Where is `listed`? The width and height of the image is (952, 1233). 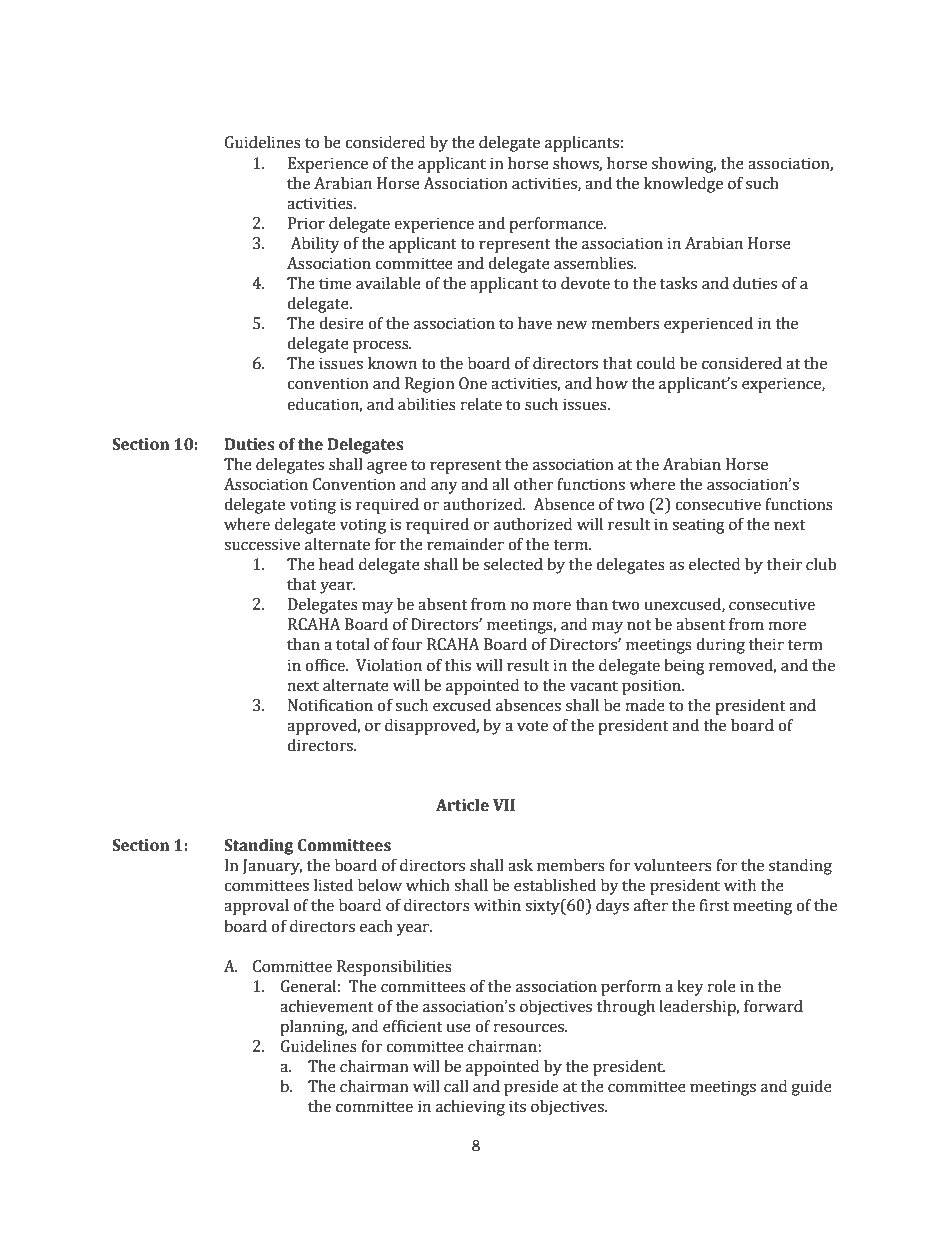
listed is located at coordinates (333, 885).
